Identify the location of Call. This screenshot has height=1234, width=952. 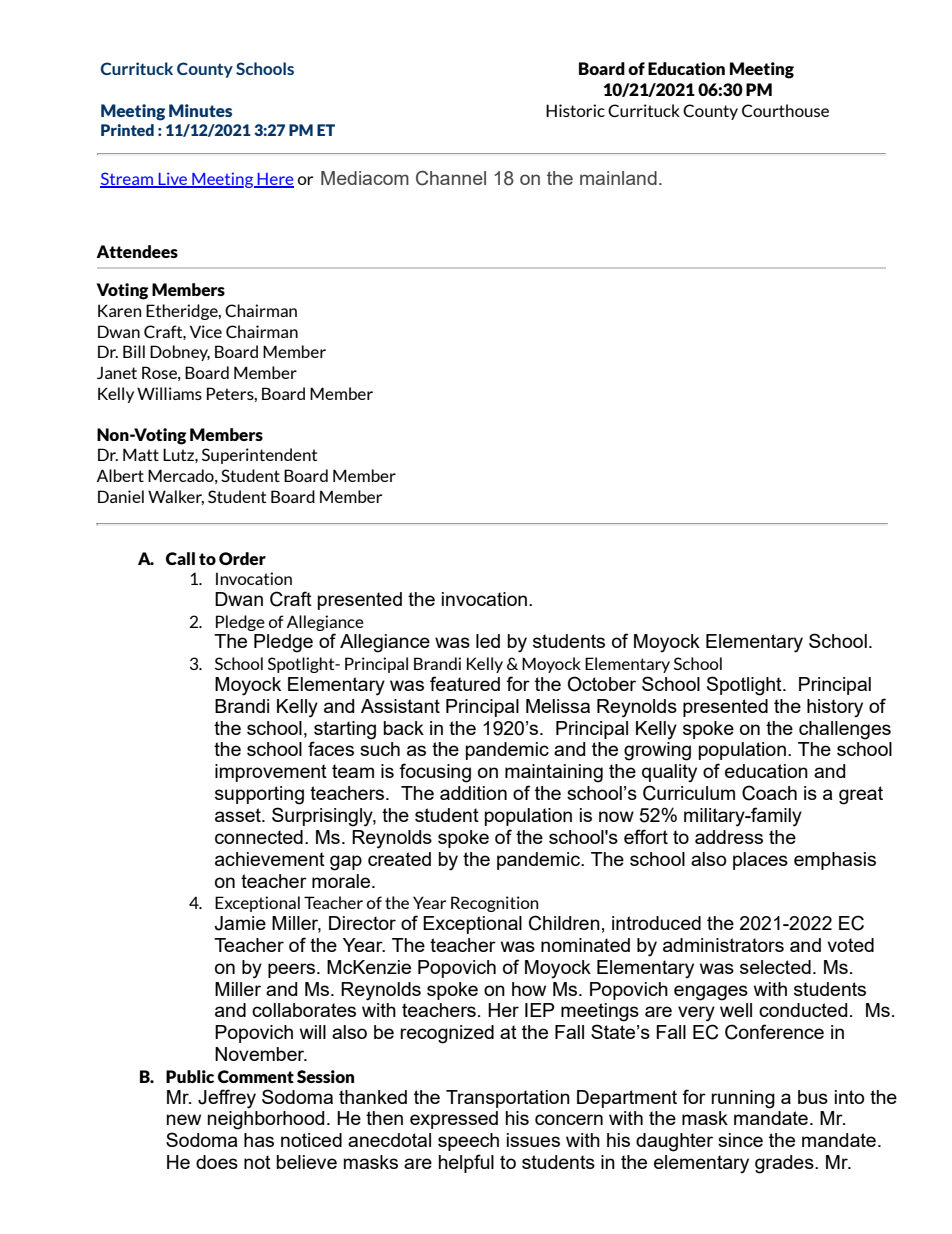
(180, 558).
